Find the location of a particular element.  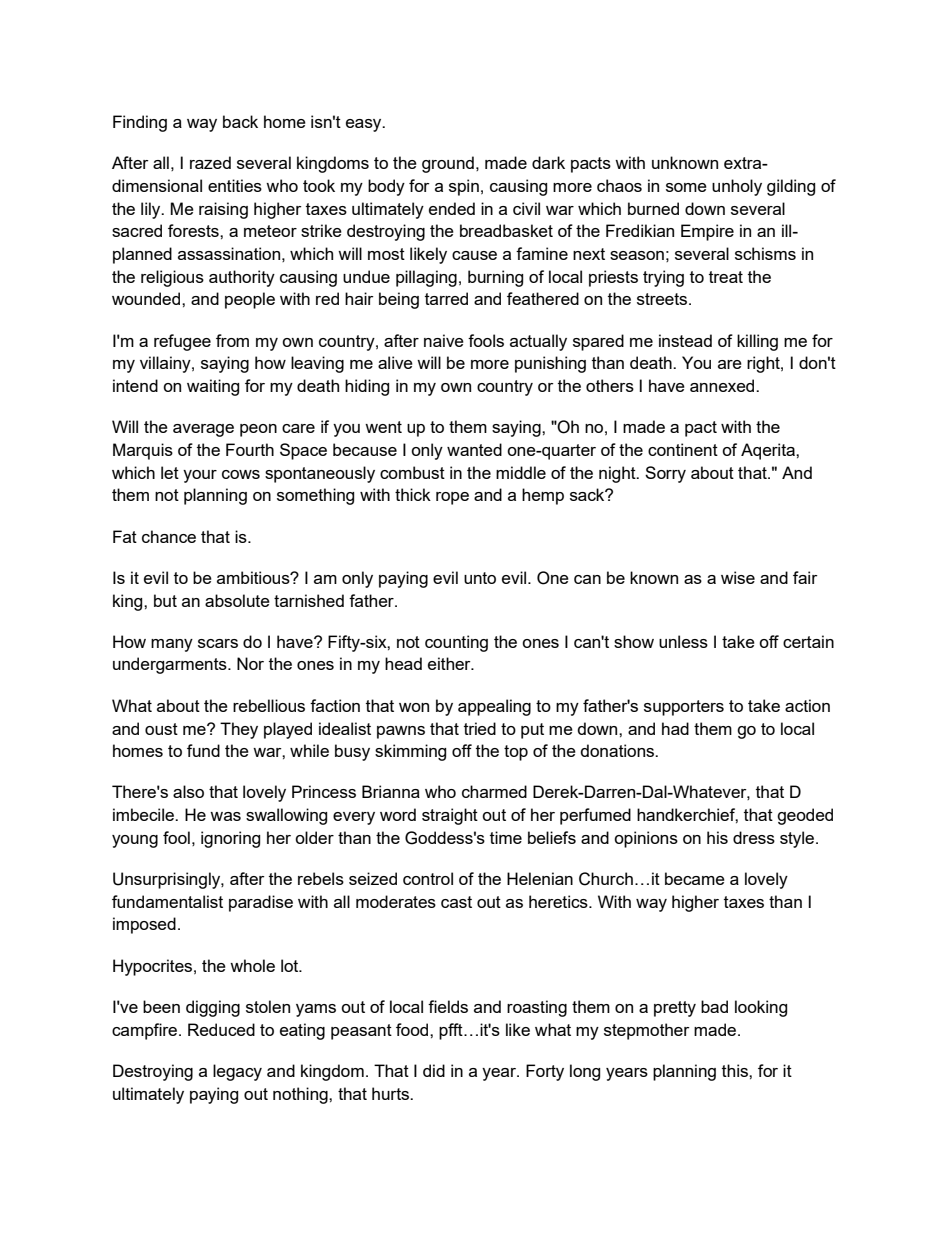

razed is located at coordinates (210, 162).
